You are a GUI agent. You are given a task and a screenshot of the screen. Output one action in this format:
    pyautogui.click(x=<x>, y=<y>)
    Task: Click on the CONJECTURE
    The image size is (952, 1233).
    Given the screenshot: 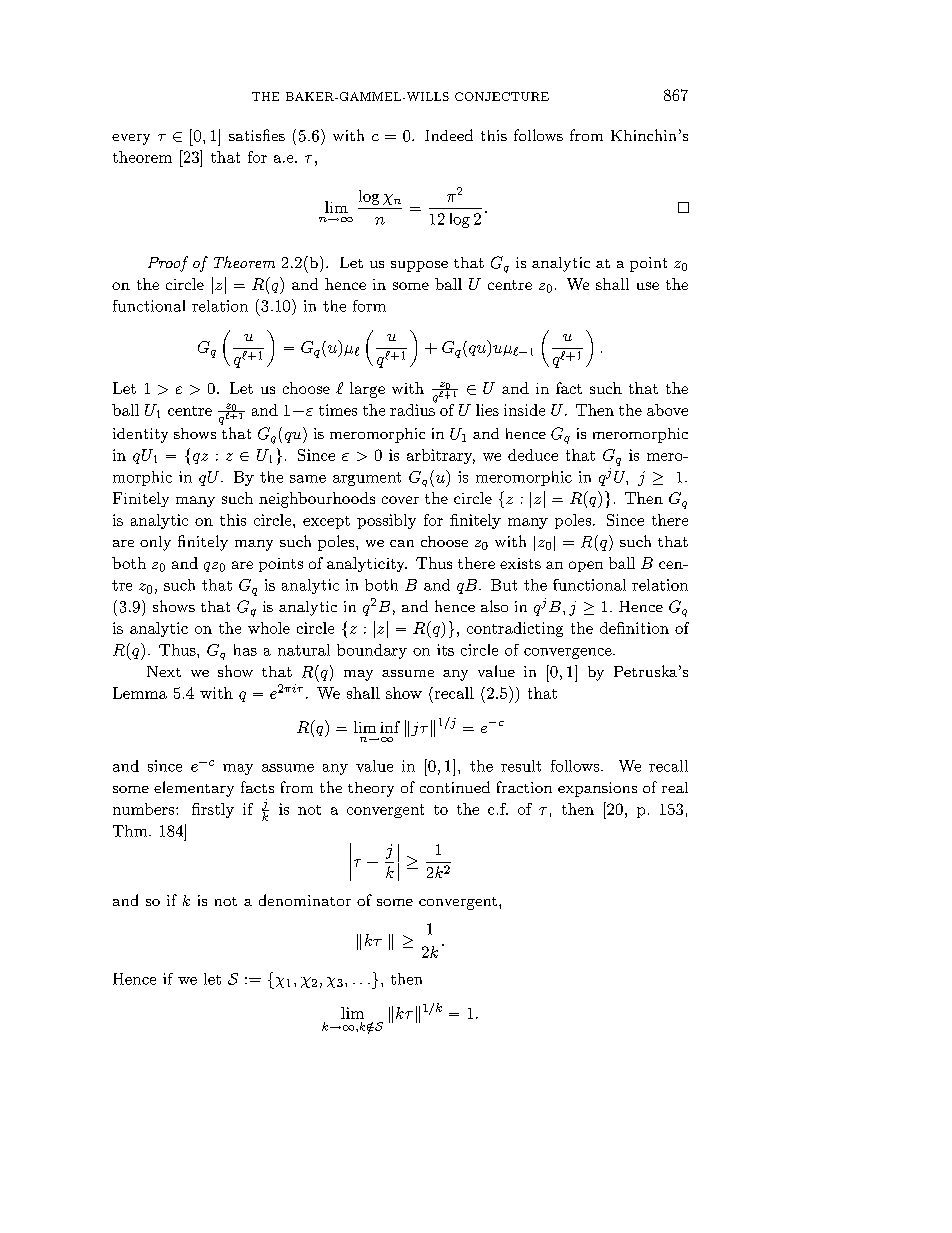 What is the action you would take?
    pyautogui.click(x=502, y=96)
